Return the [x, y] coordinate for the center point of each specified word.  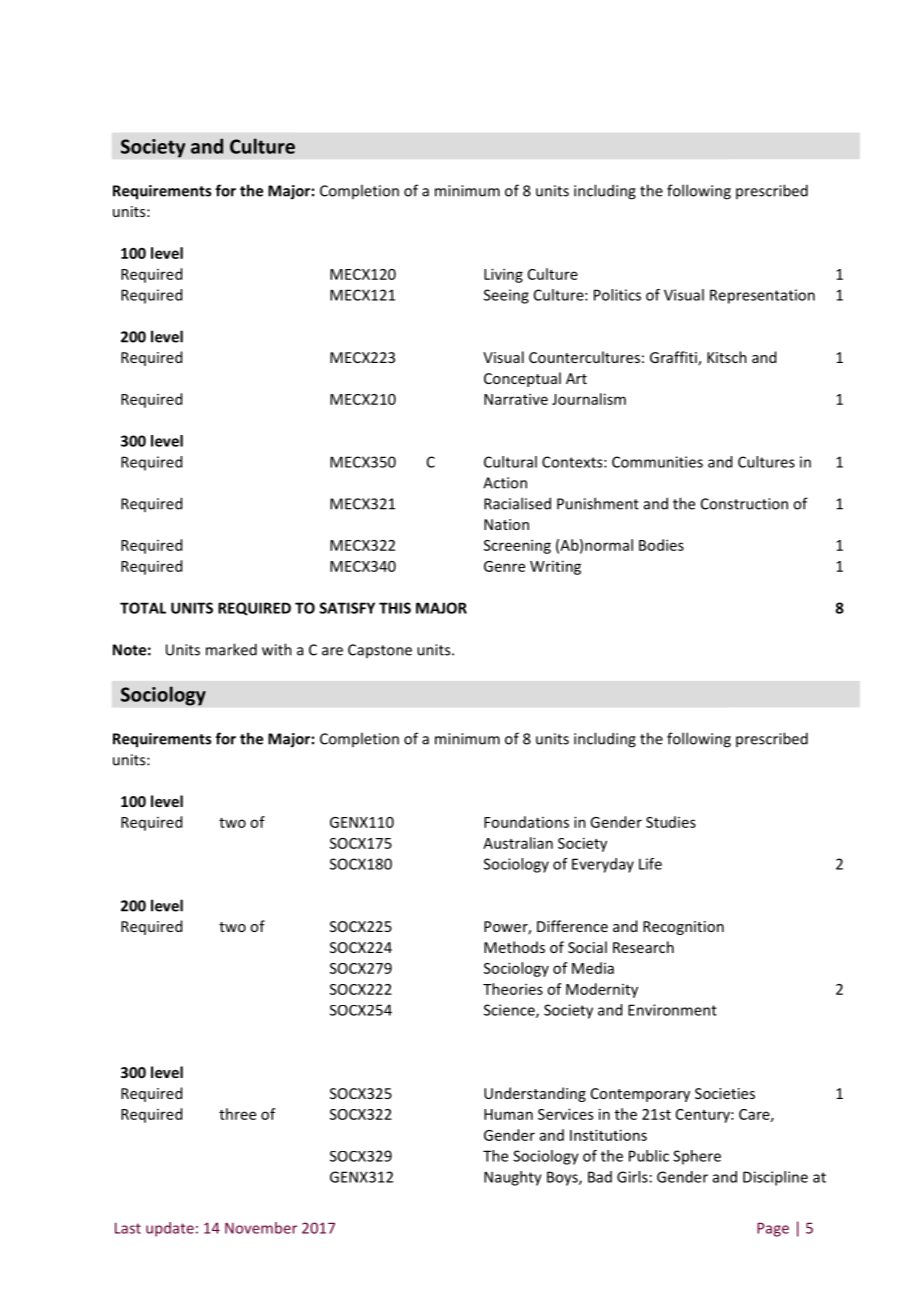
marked [231, 649]
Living [503, 275]
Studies [671, 822]
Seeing [506, 296]
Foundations [526, 822]
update [170, 1229]
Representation [762, 296]
